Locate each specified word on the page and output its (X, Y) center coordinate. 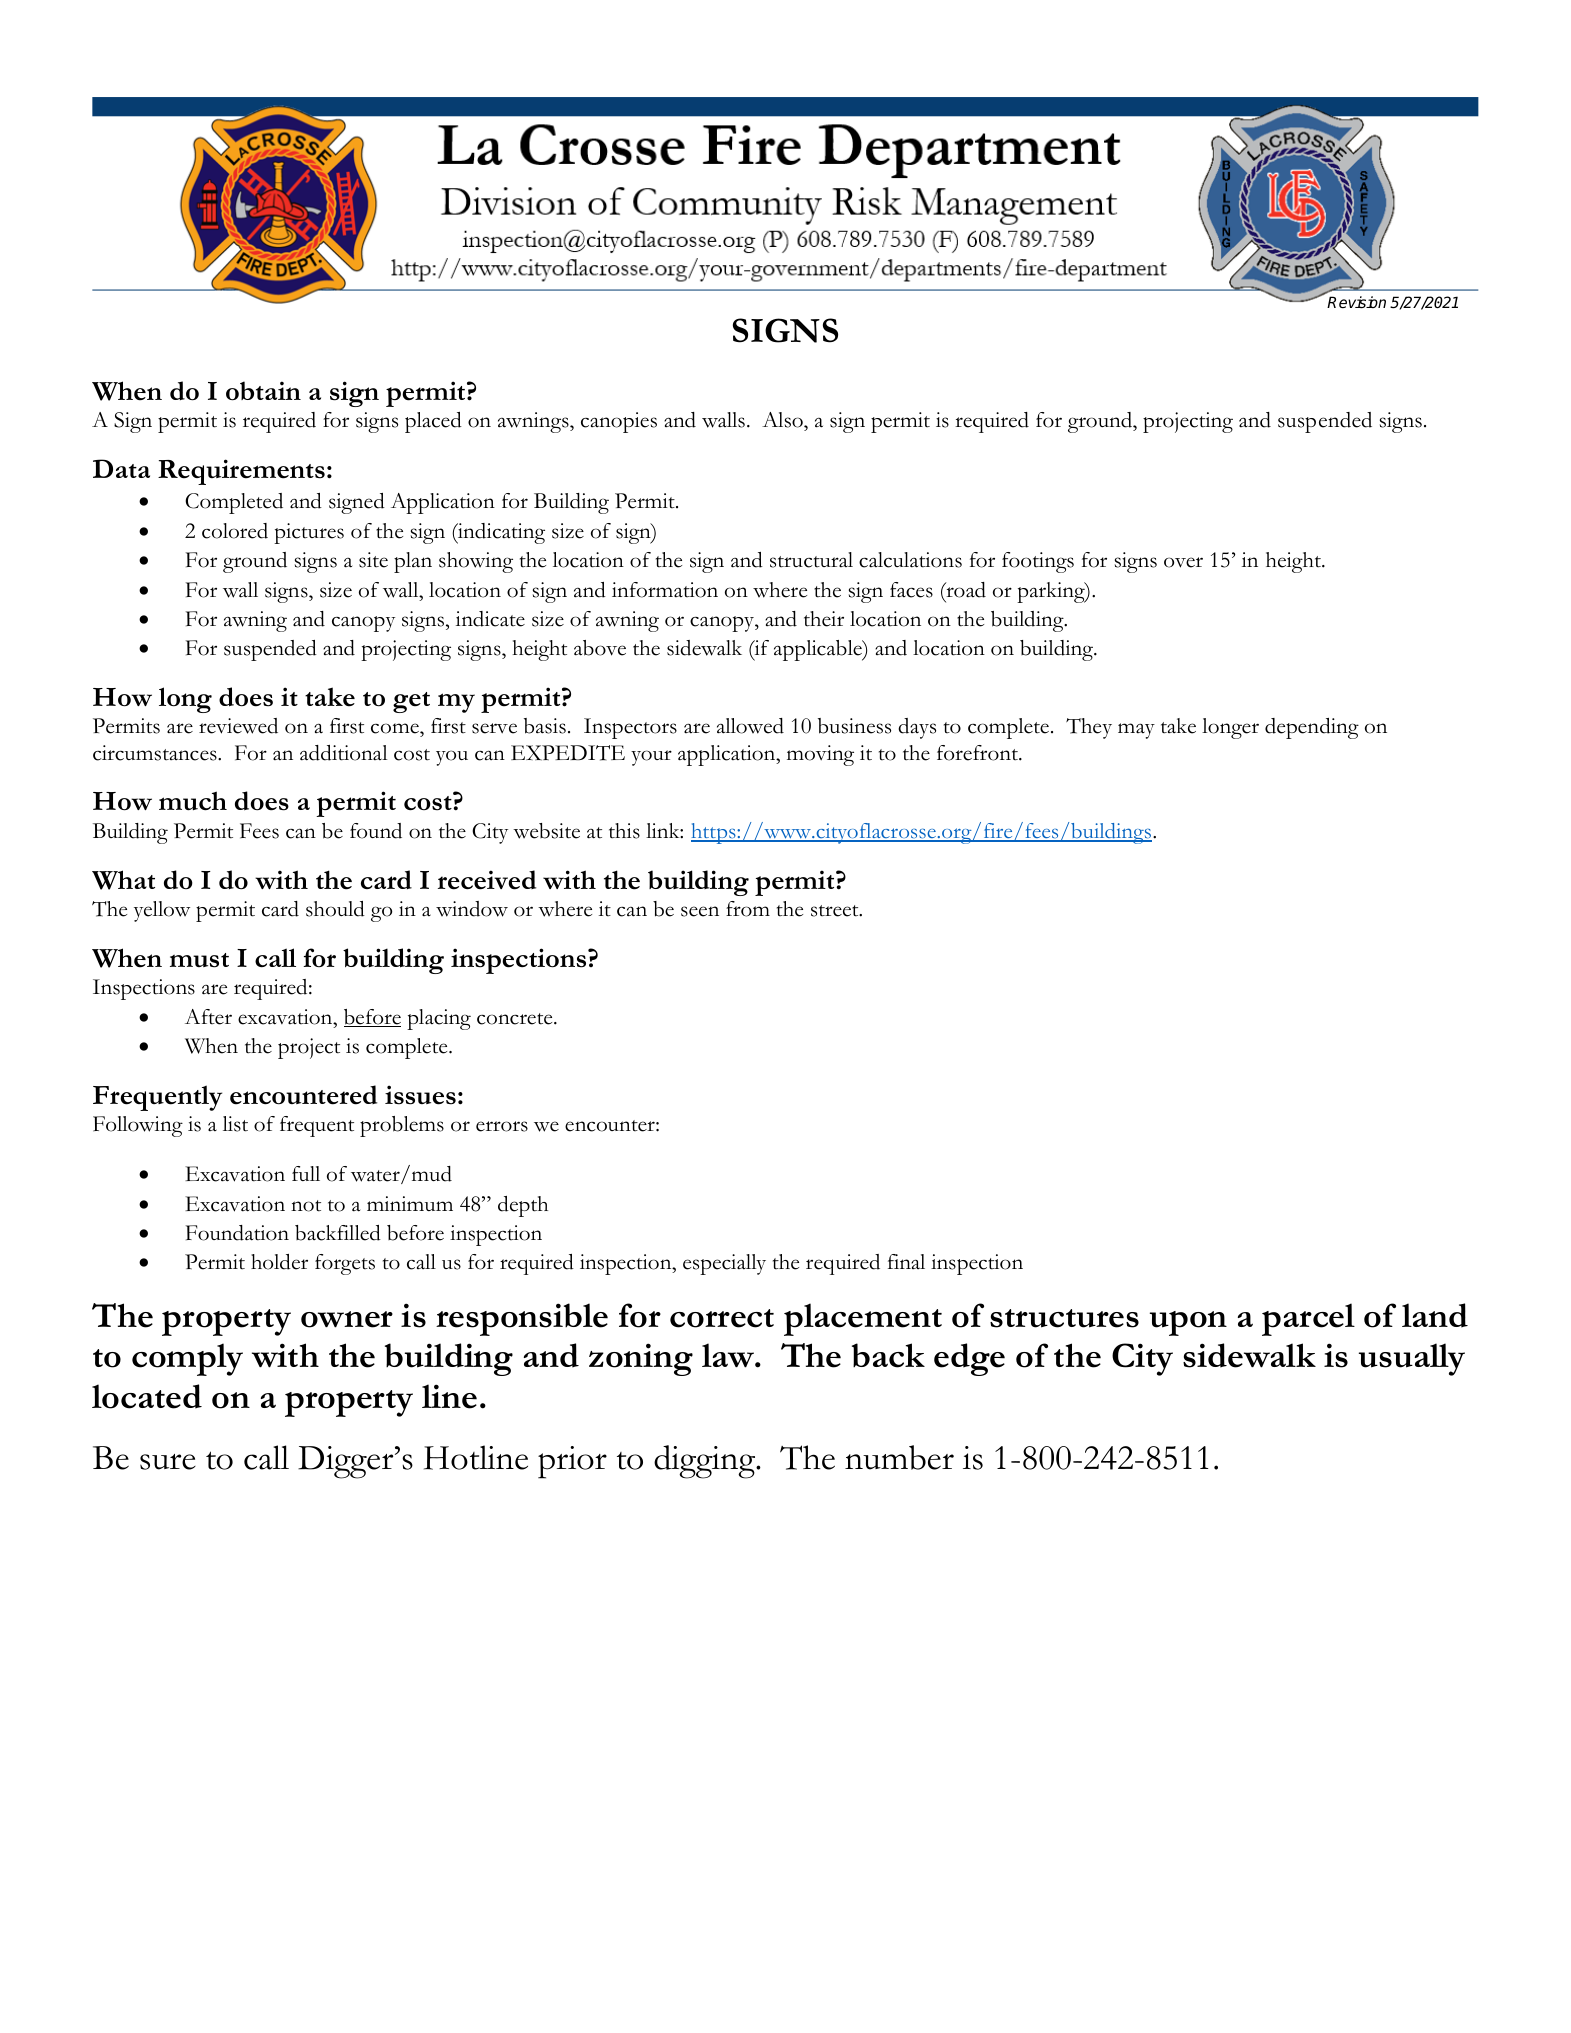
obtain (263, 391)
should (335, 909)
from (748, 909)
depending (1312, 728)
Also (783, 420)
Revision (1356, 302)
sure (168, 1462)
